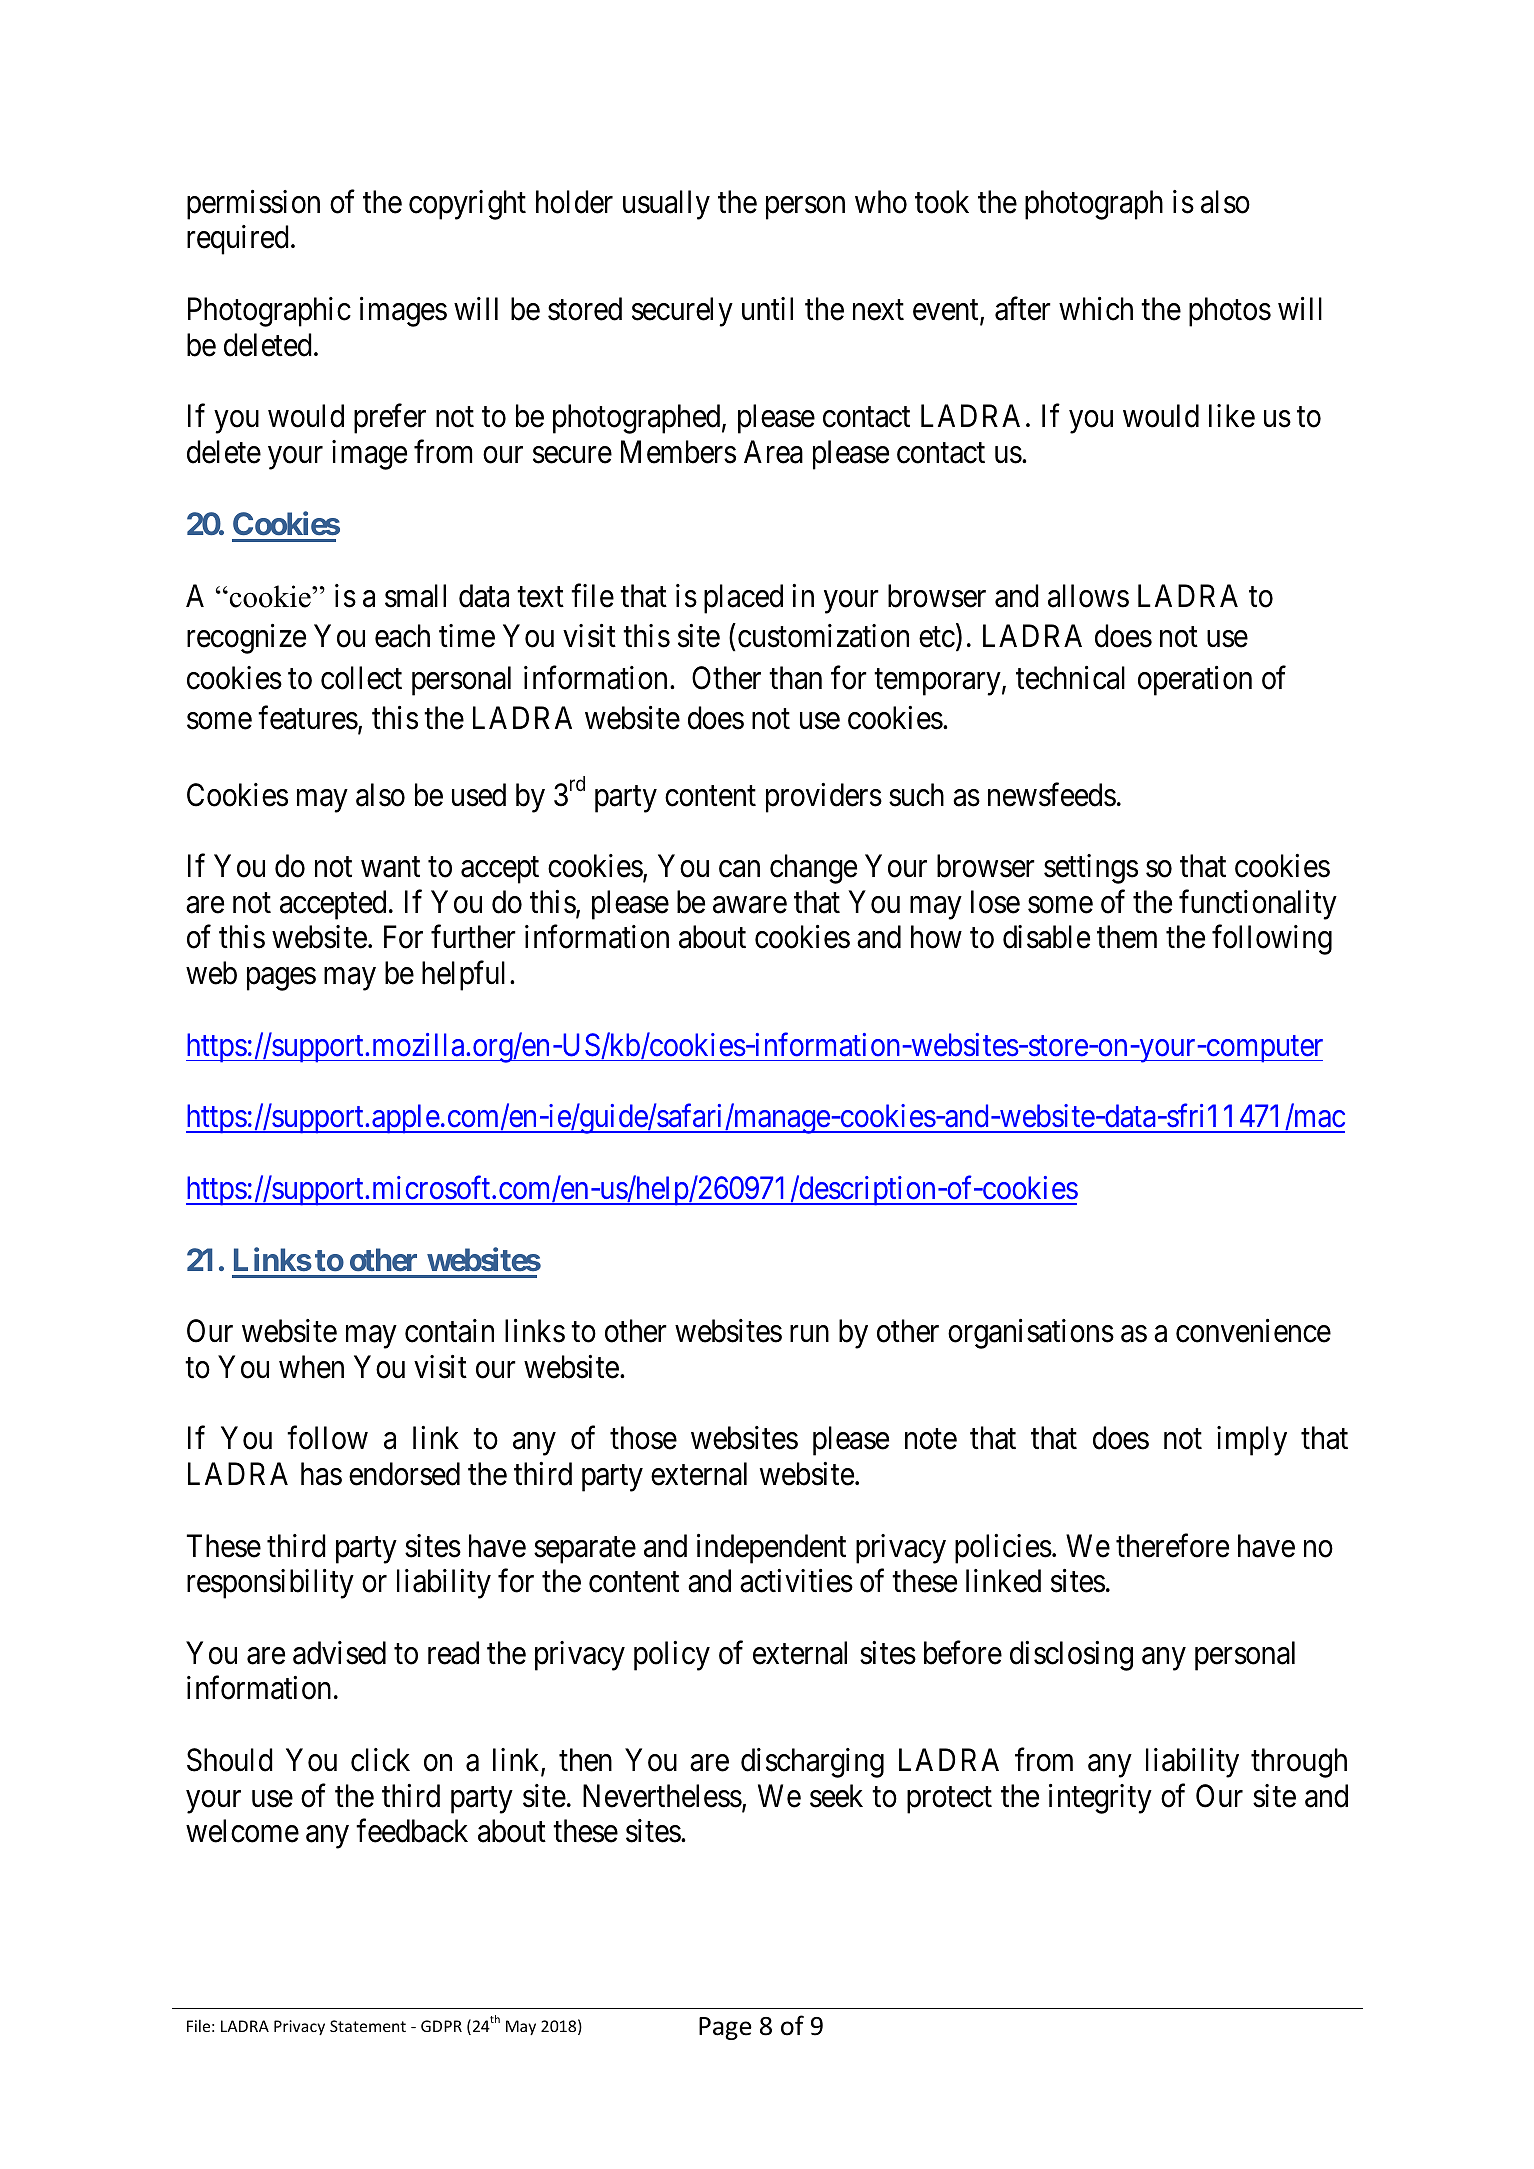  Describe the element at coordinates (836, 1796) in the screenshot. I see `seek` at that location.
